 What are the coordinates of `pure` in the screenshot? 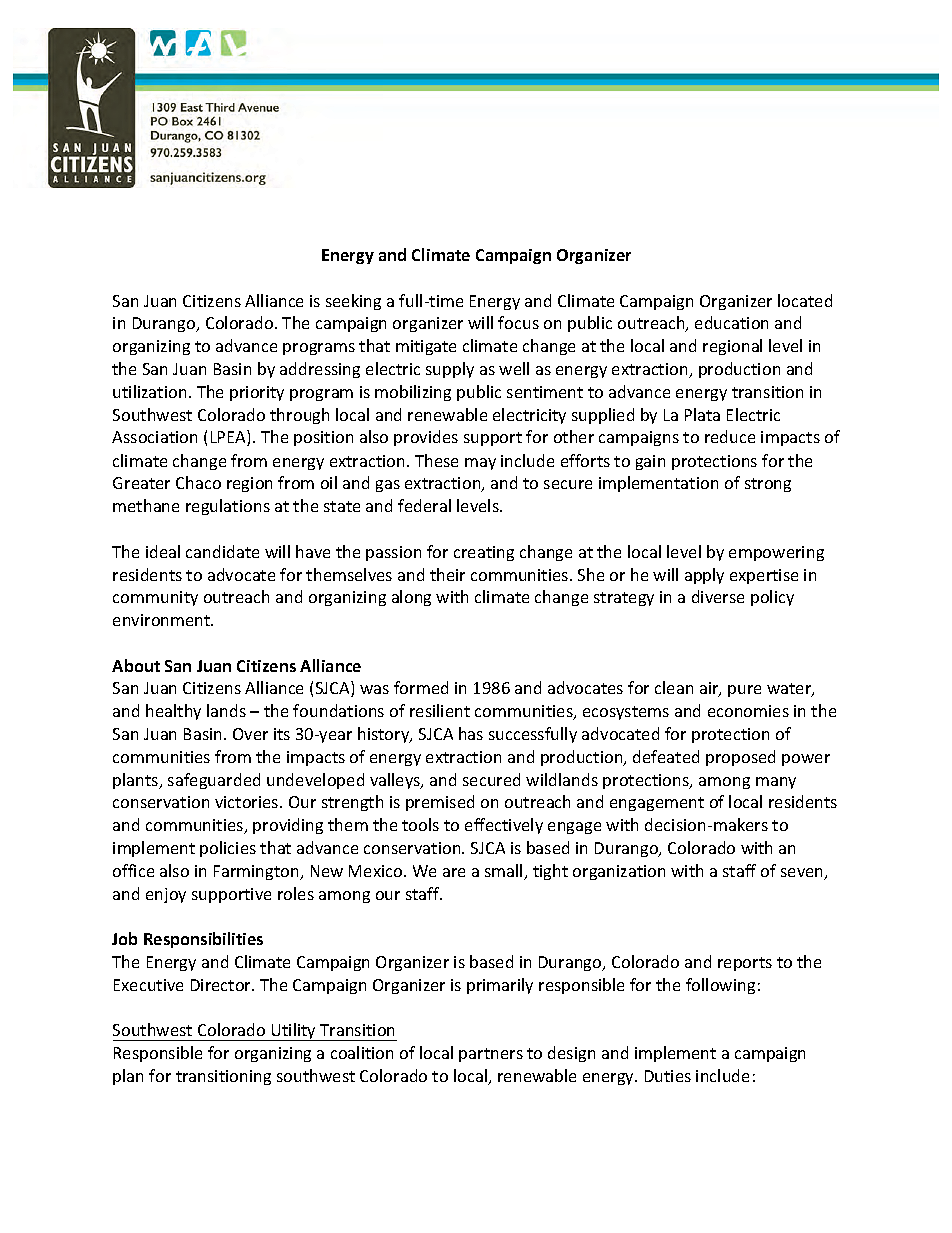 It's located at (744, 691).
